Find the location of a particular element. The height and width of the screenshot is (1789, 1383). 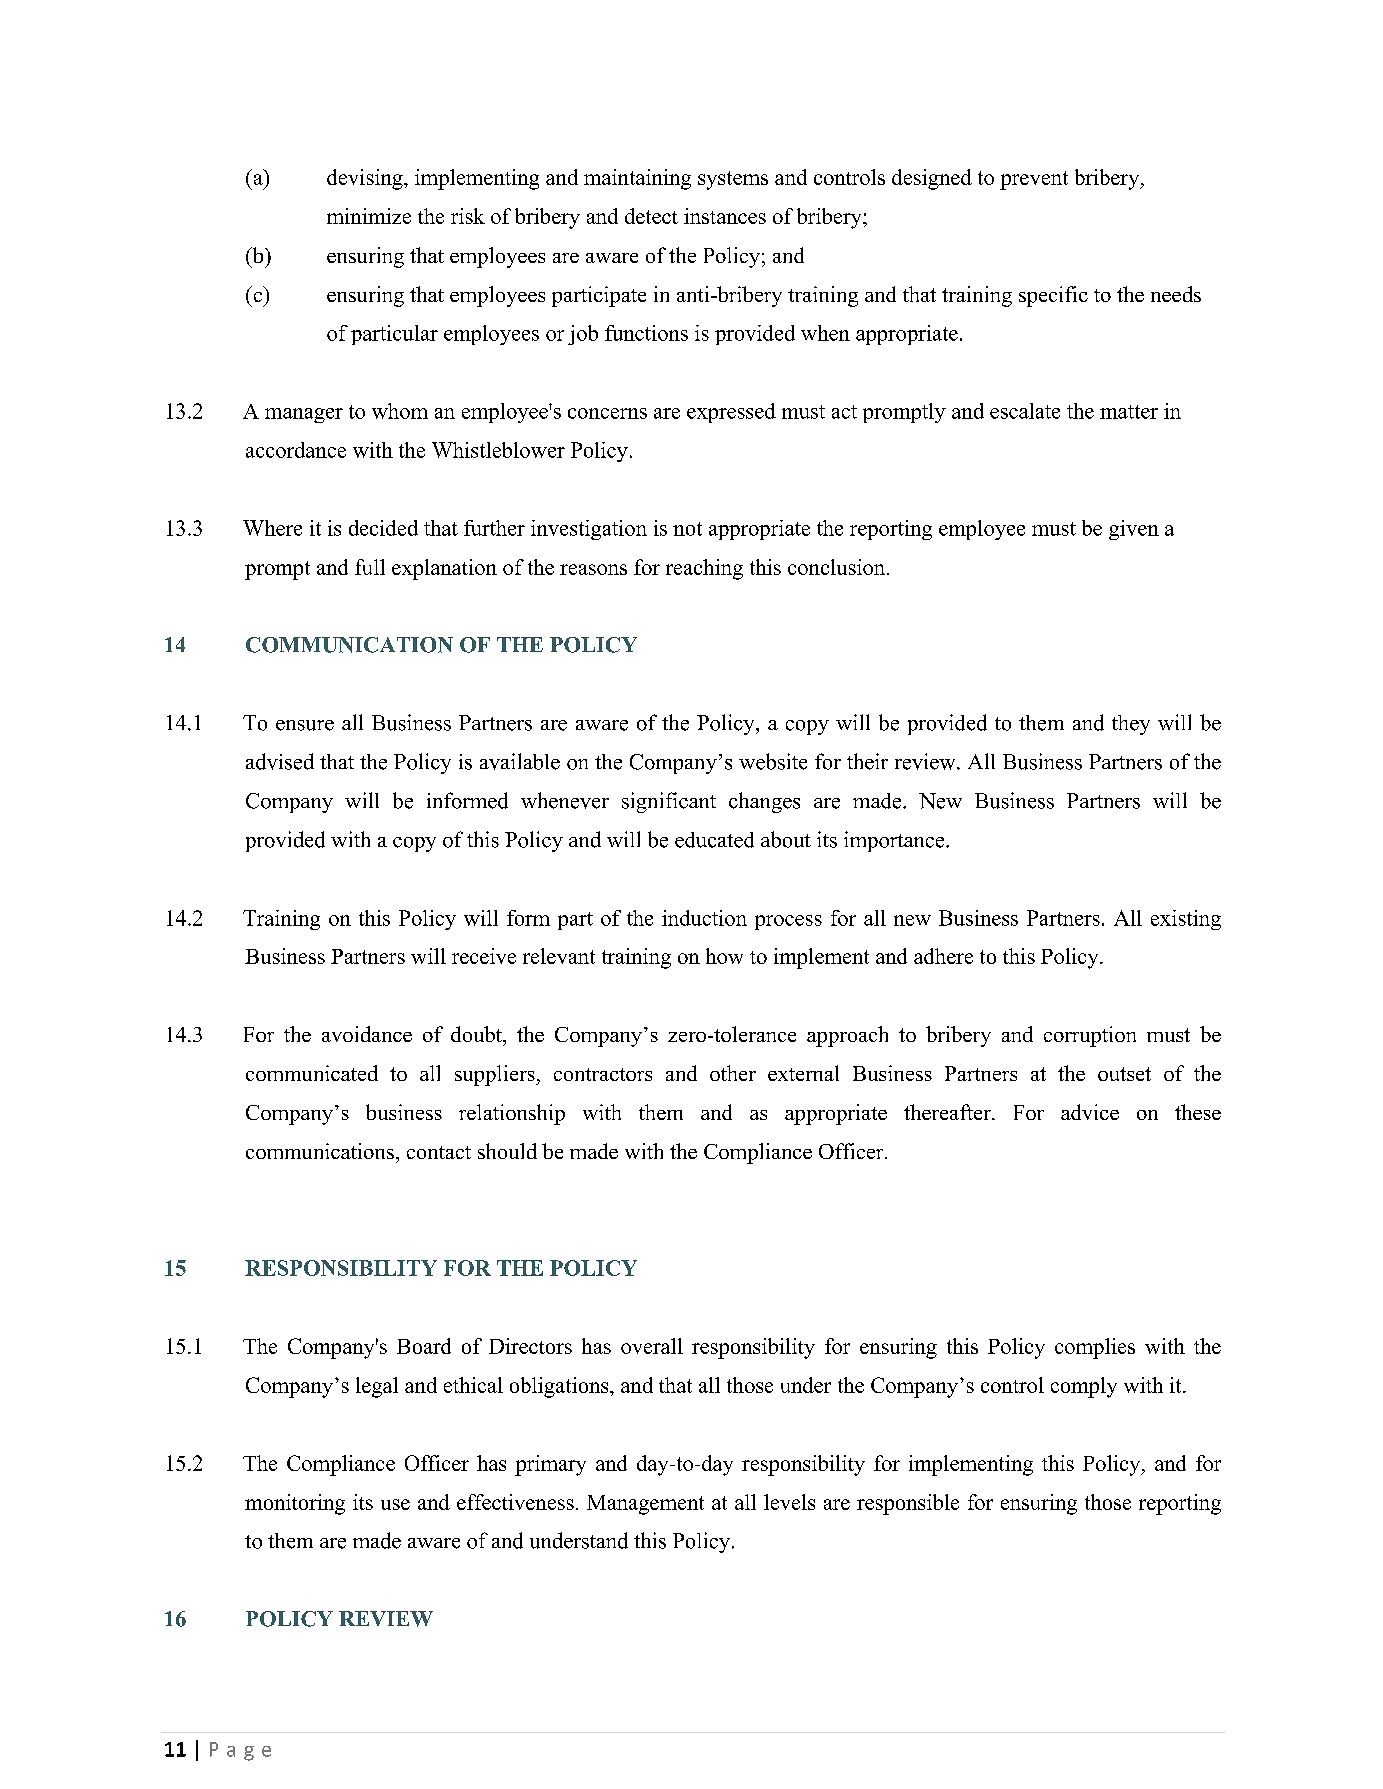

minimize is located at coordinates (369, 216).
